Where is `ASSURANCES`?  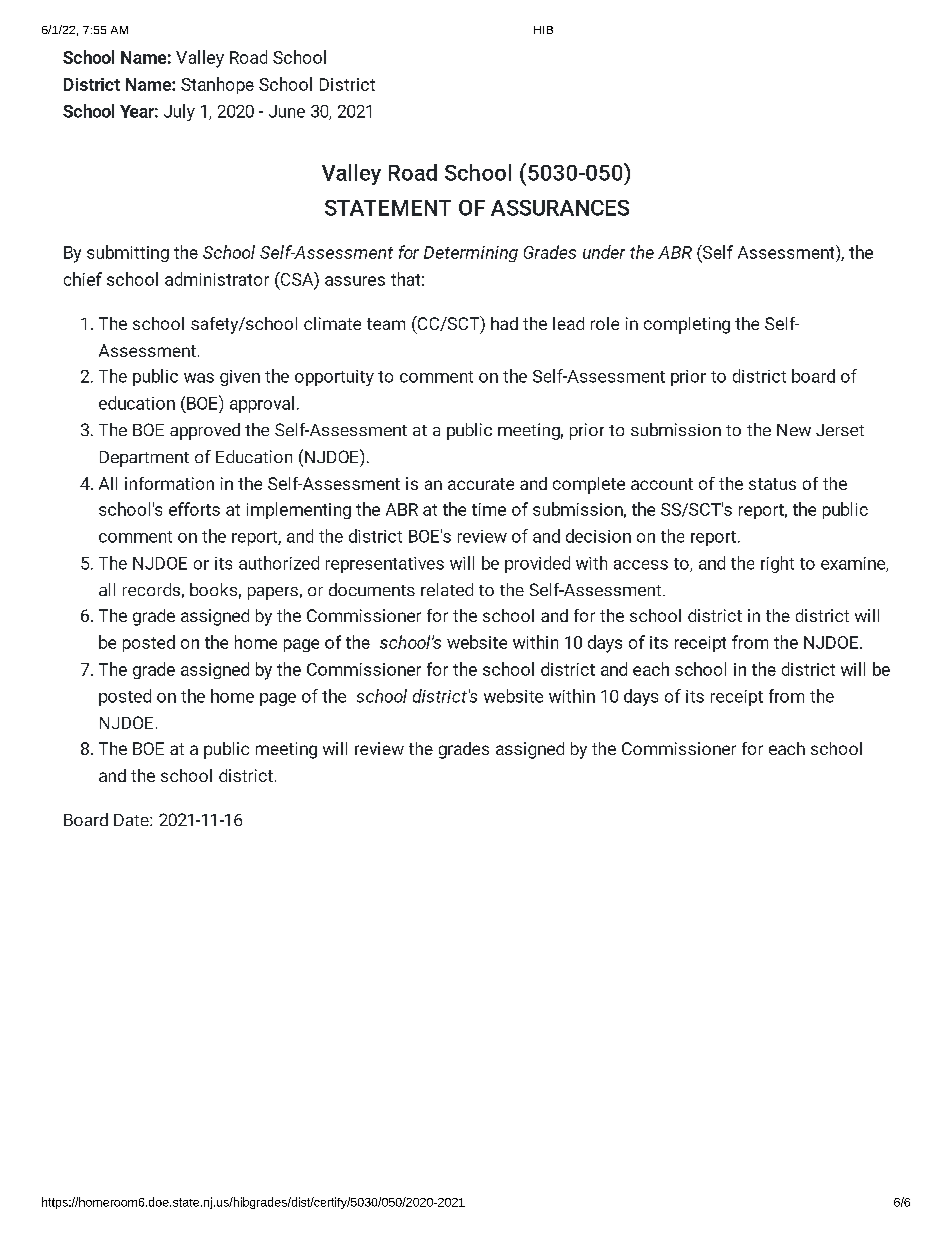 ASSURANCES is located at coordinates (560, 208).
